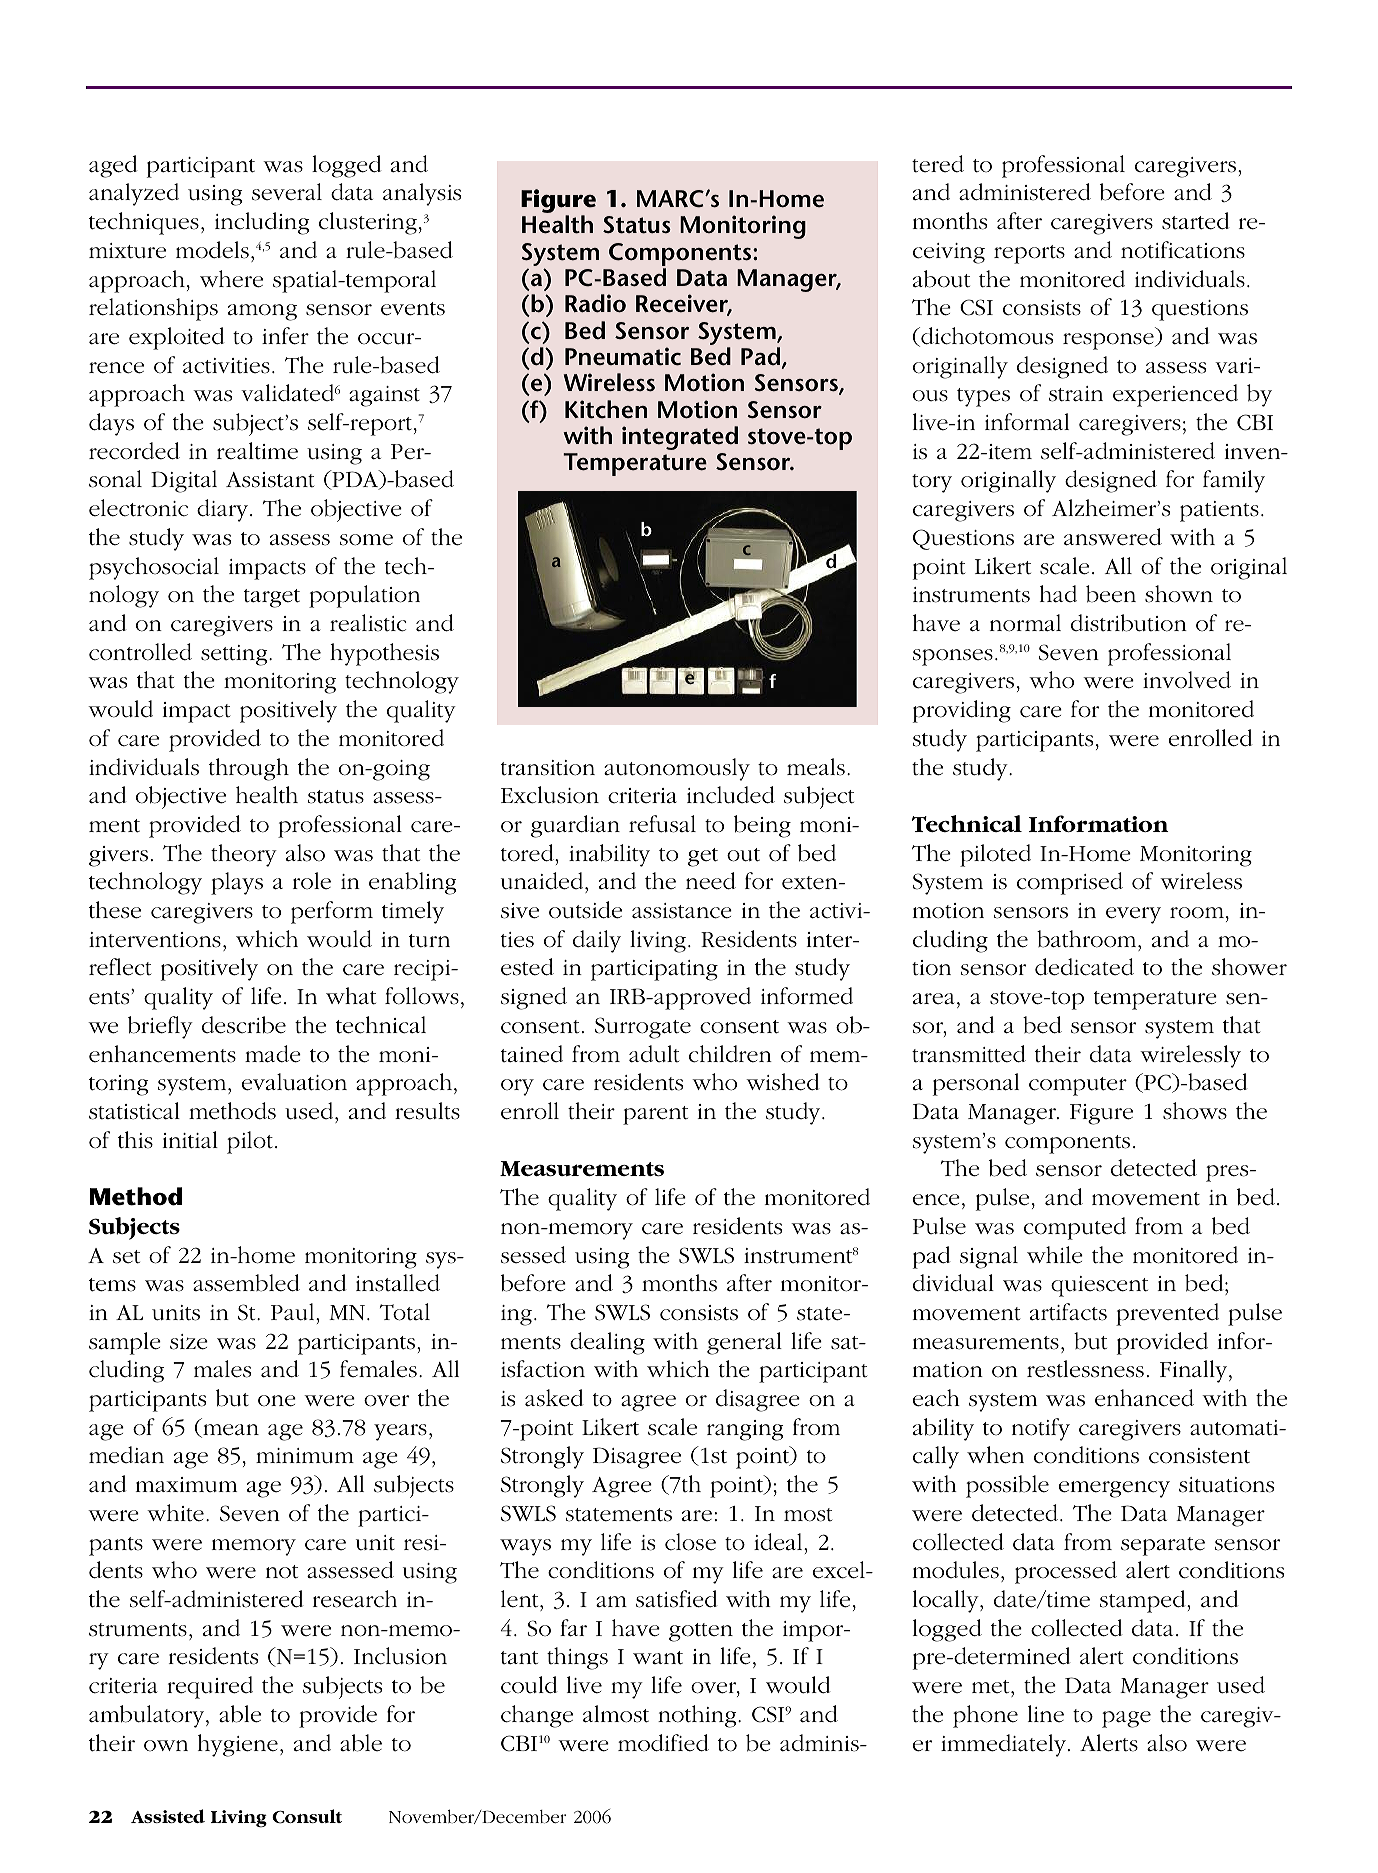 Image resolution: width=1378 pixels, height=1873 pixels. What do you see at coordinates (1196, 221) in the image?
I see `started` at bounding box center [1196, 221].
